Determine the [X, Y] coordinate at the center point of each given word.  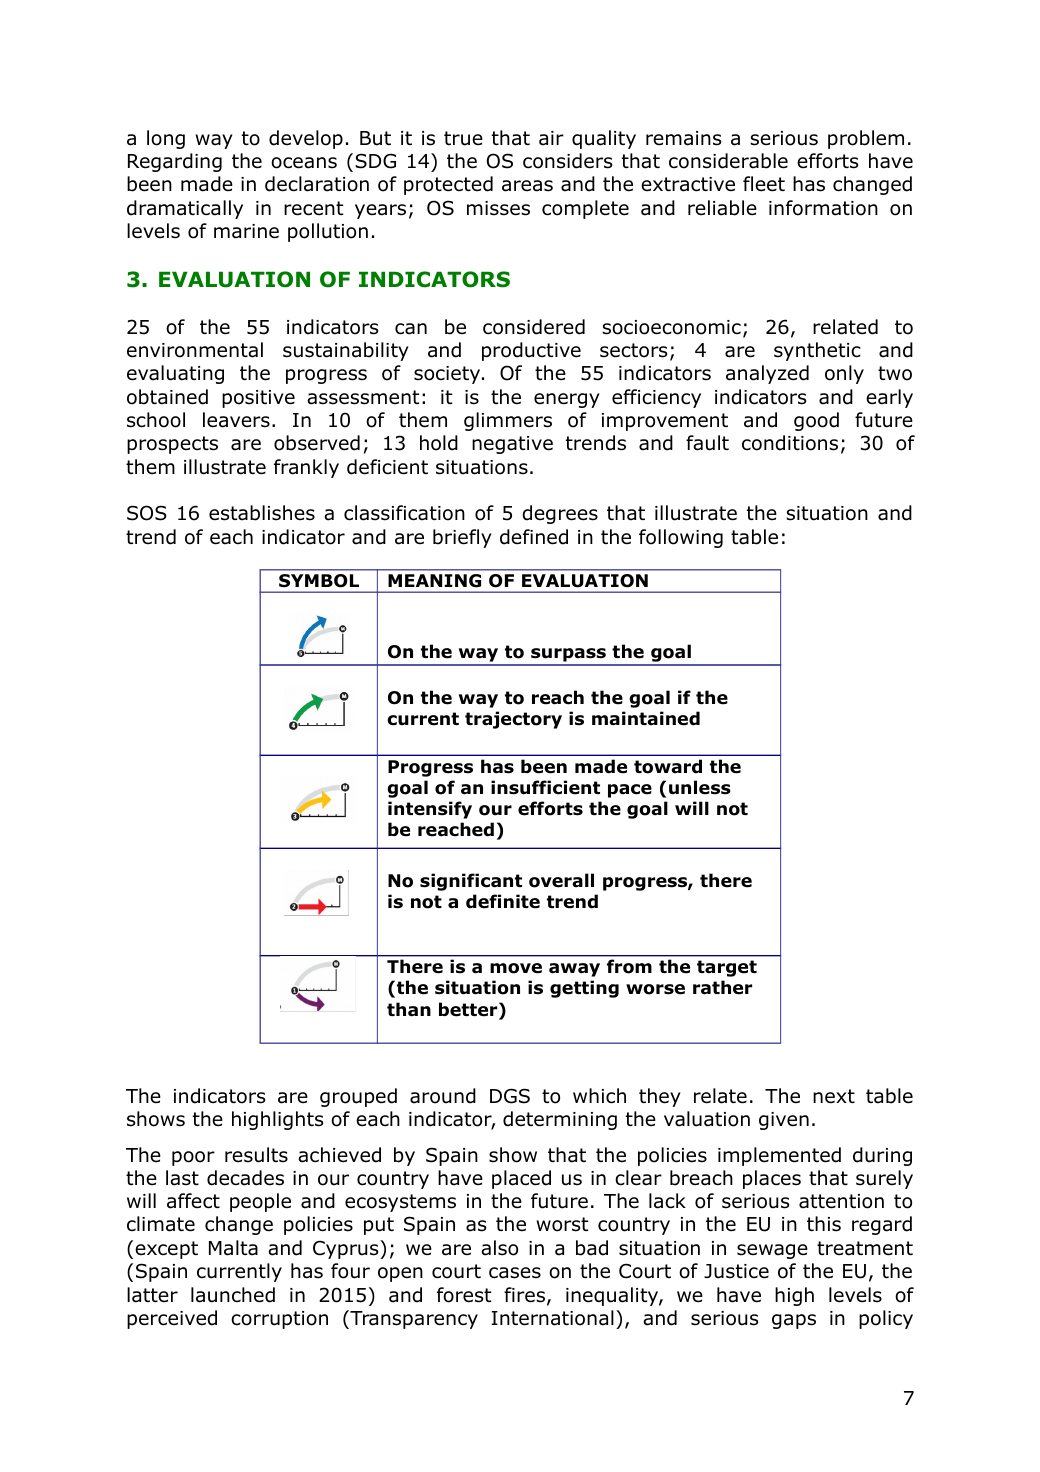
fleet [764, 184]
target [727, 968]
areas [527, 186]
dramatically [185, 209]
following [681, 538]
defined [534, 537]
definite [503, 901]
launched [233, 1295]
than [409, 1009]
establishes [262, 513]
